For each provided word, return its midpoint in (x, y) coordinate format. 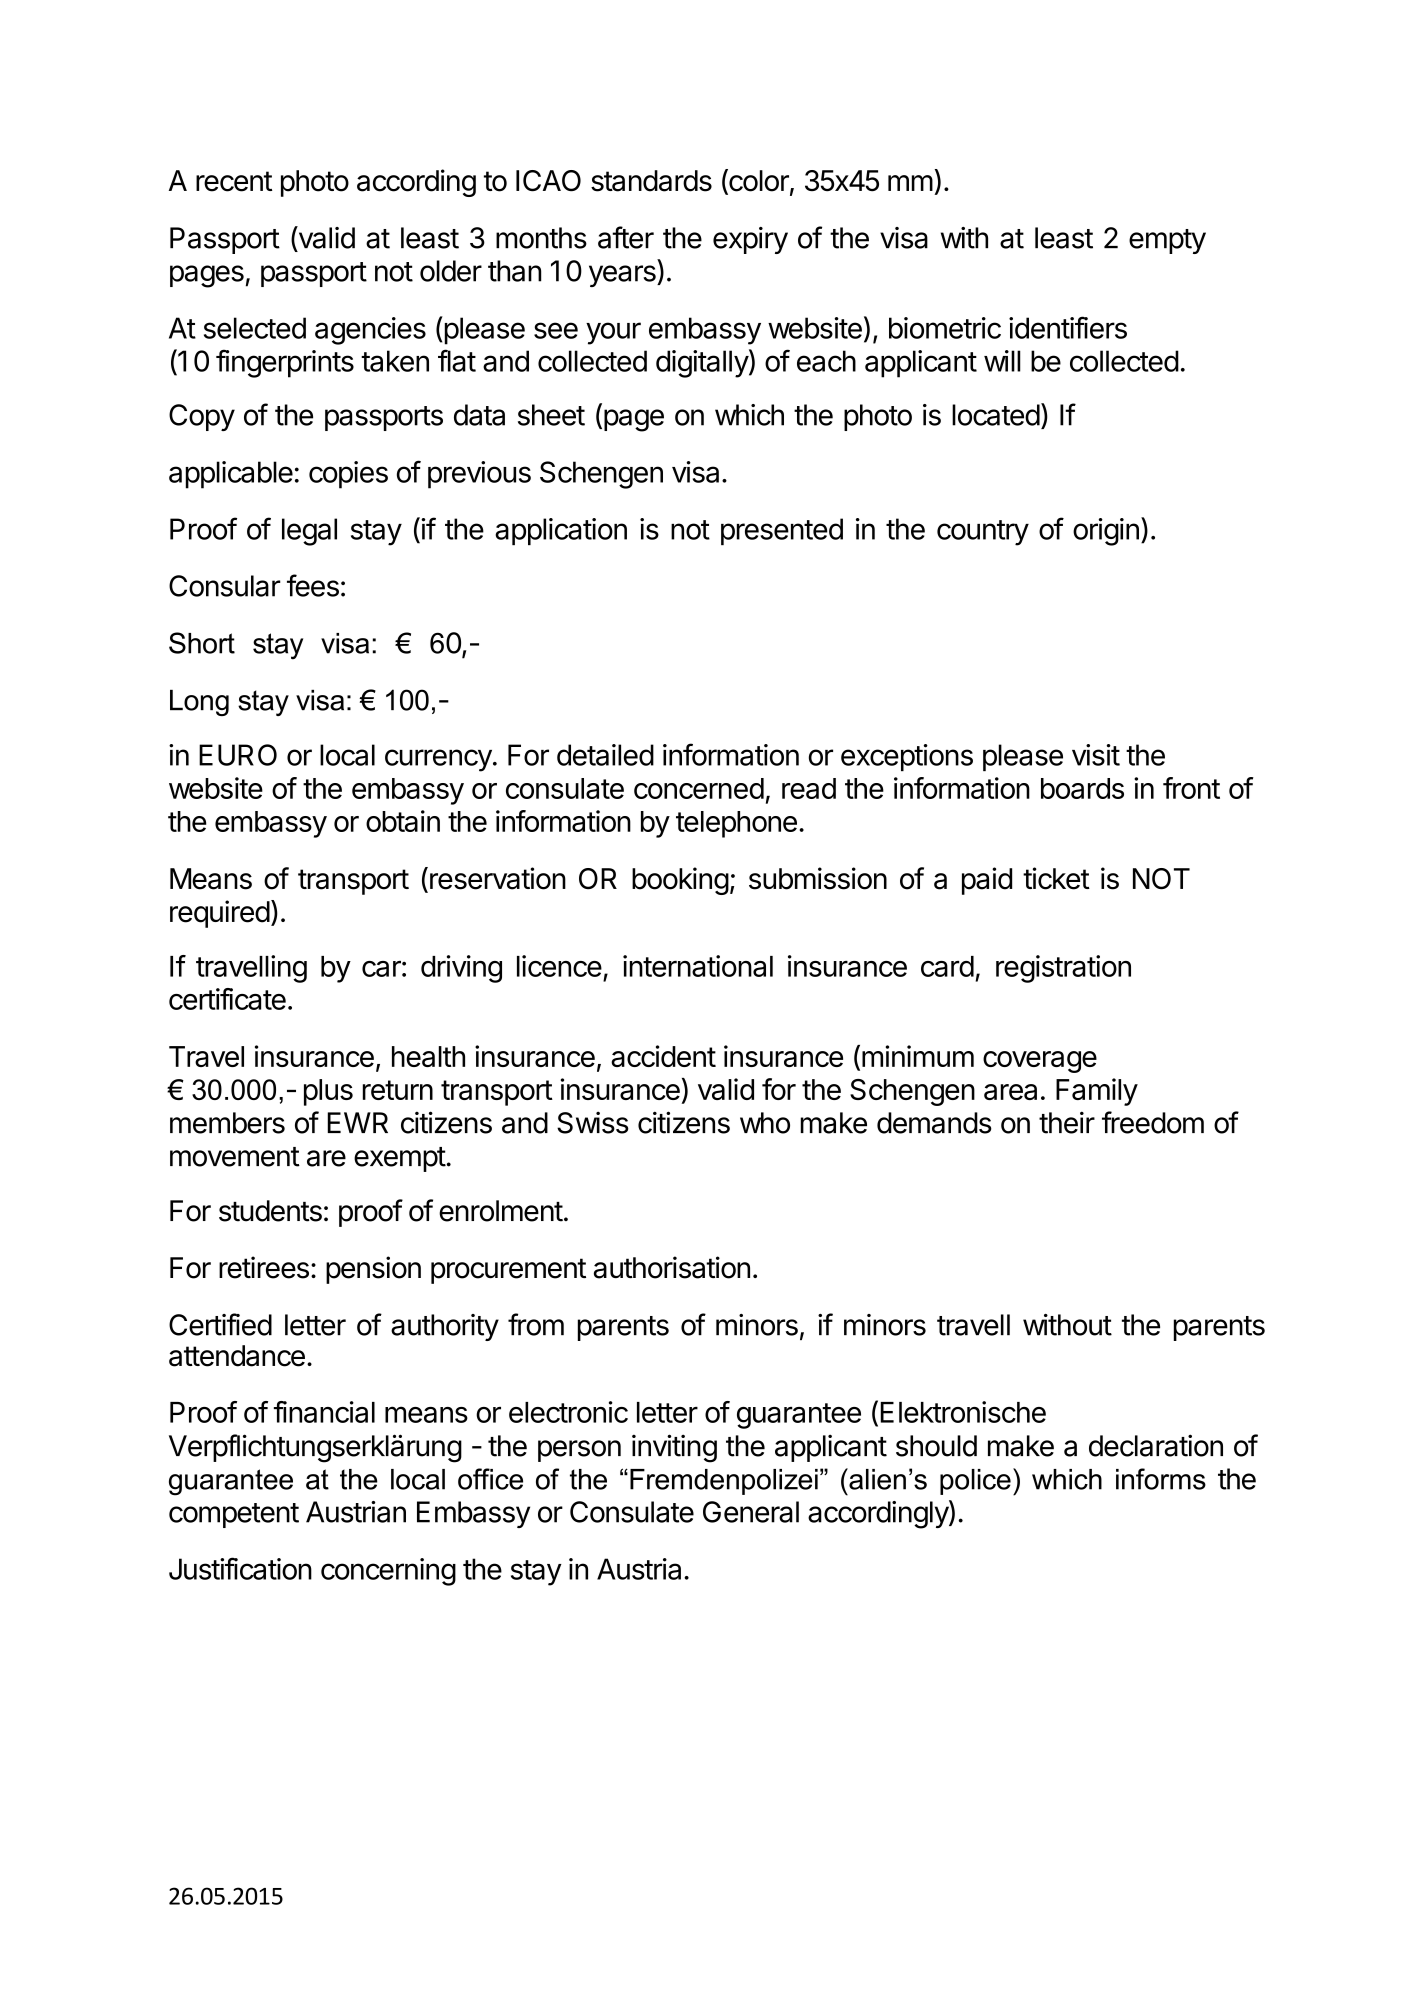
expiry (750, 240)
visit (1096, 755)
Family (1097, 1092)
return (398, 1090)
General (751, 1512)
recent (234, 181)
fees (313, 585)
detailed (605, 755)
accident (663, 1056)
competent (234, 1515)
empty (1167, 241)
